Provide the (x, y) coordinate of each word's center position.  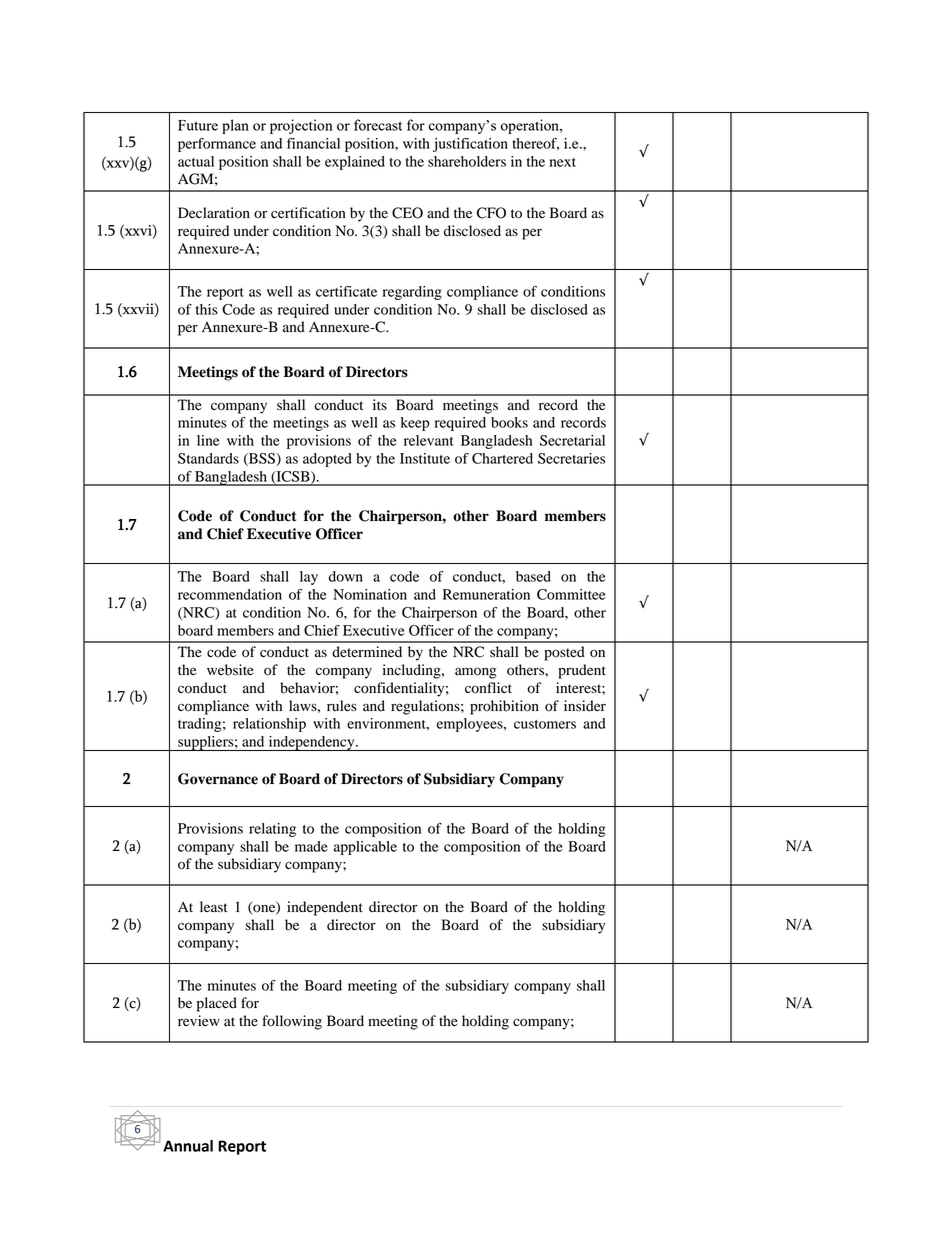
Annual (188, 1146)
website (230, 670)
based (533, 576)
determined (367, 652)
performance (217, 145)
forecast (378, 125)
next (563, 162)
